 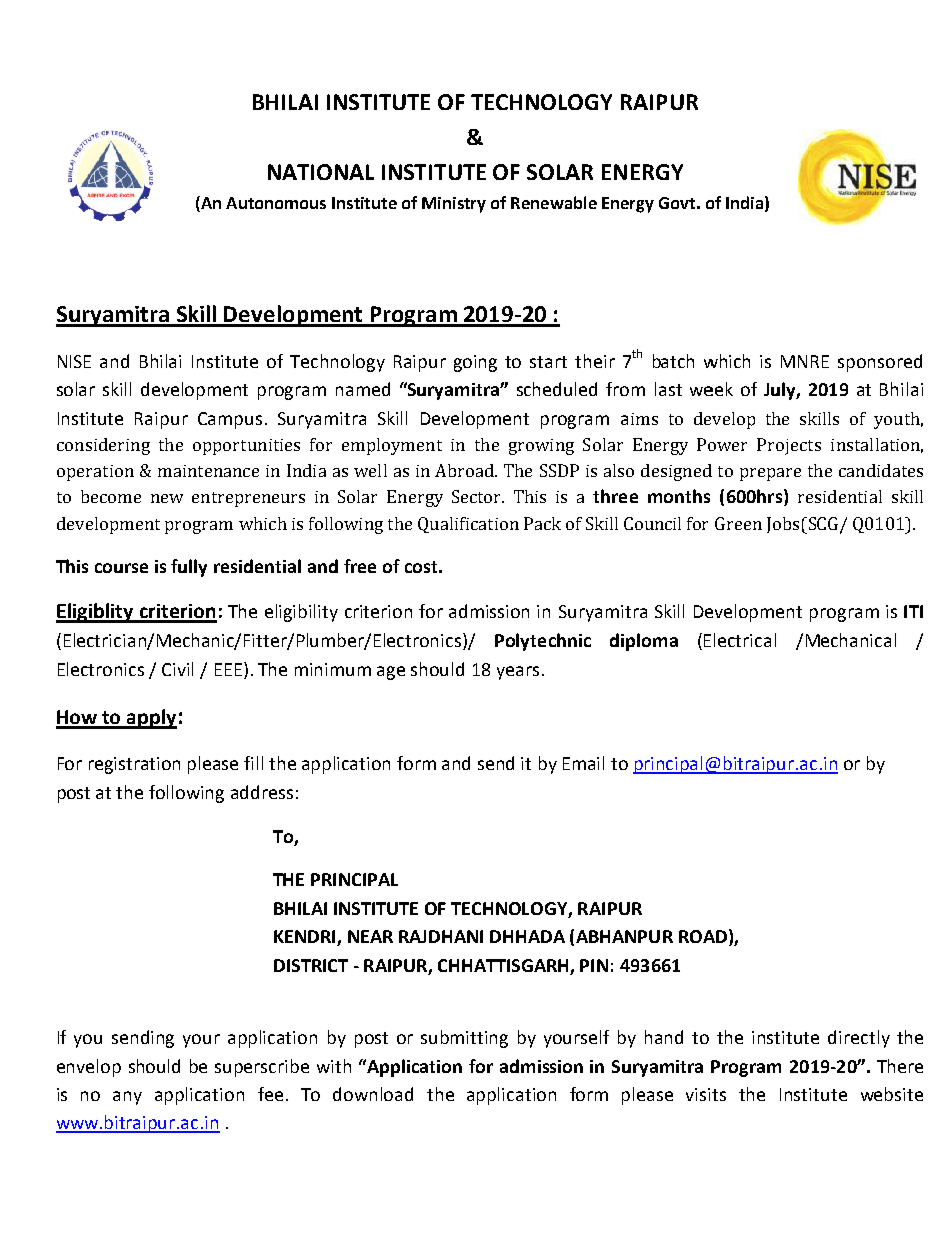 I want to click on website, so click(x=892, y=1094).
